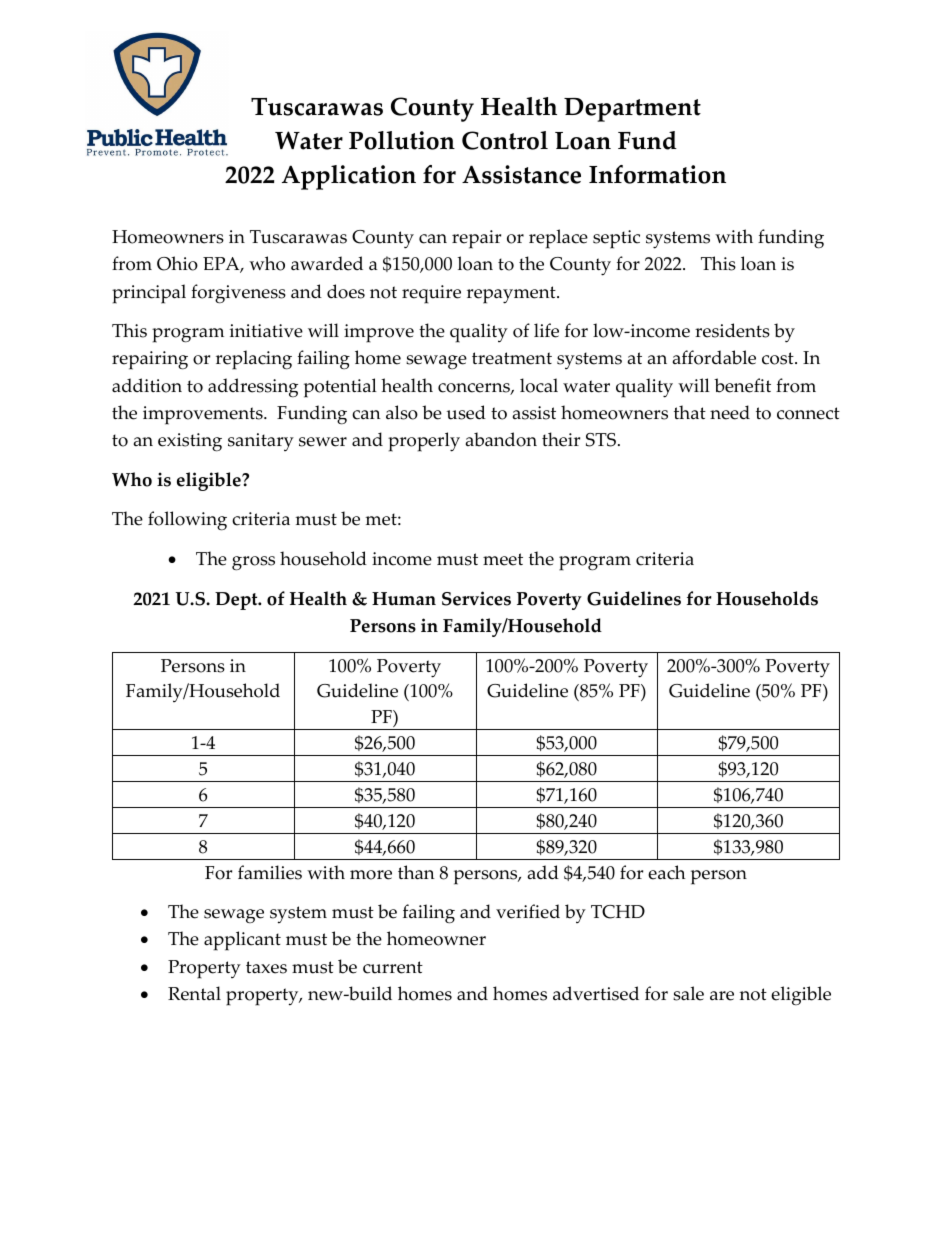 This screenshot has width=952, height=1233. Describe the element at coordinates (657, 174) in the screenshot. I see `Information` at that location.
